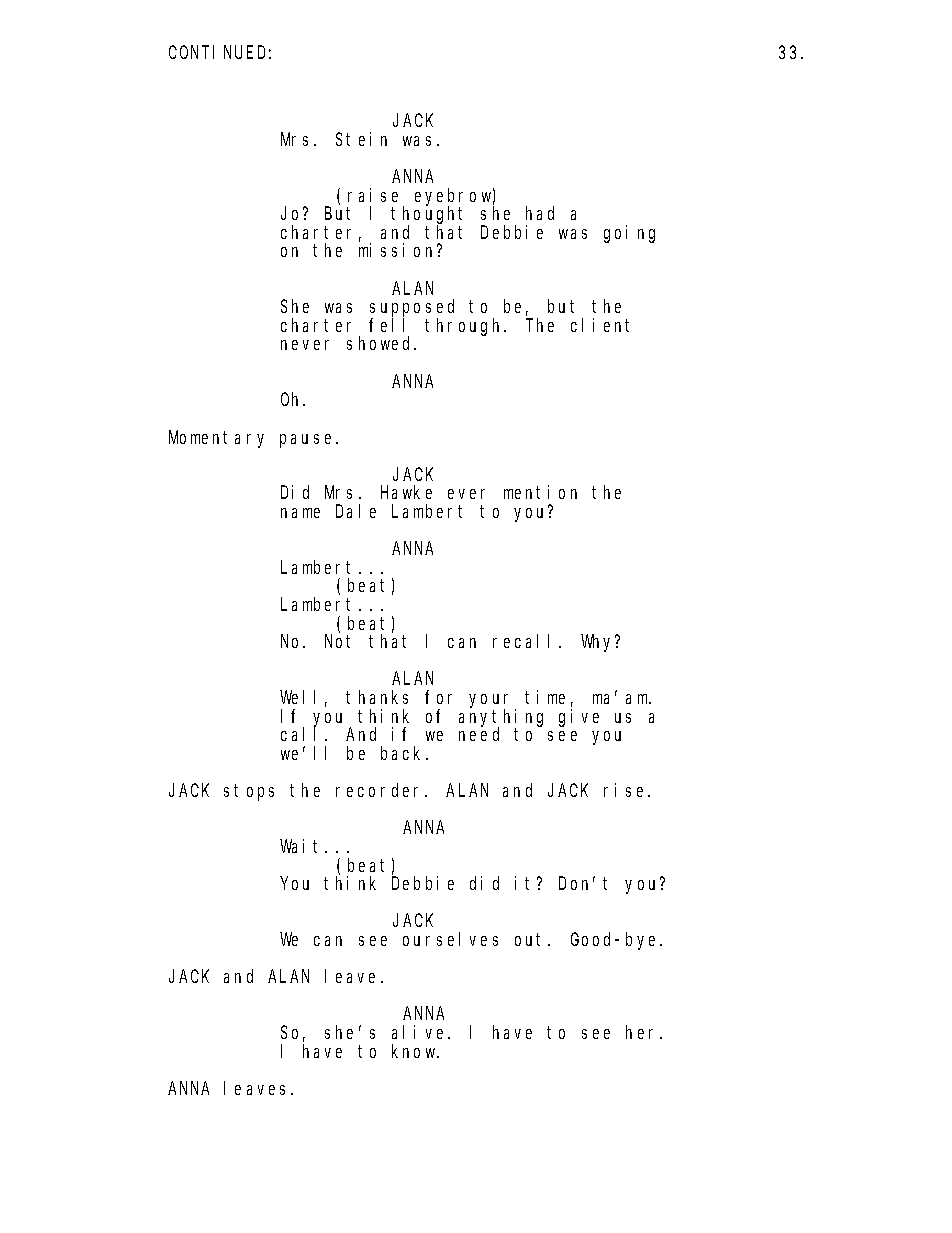 The image size is (952, 1233). Describe the element at coordinates (629, 234) in the document. I see `going` at that location.
